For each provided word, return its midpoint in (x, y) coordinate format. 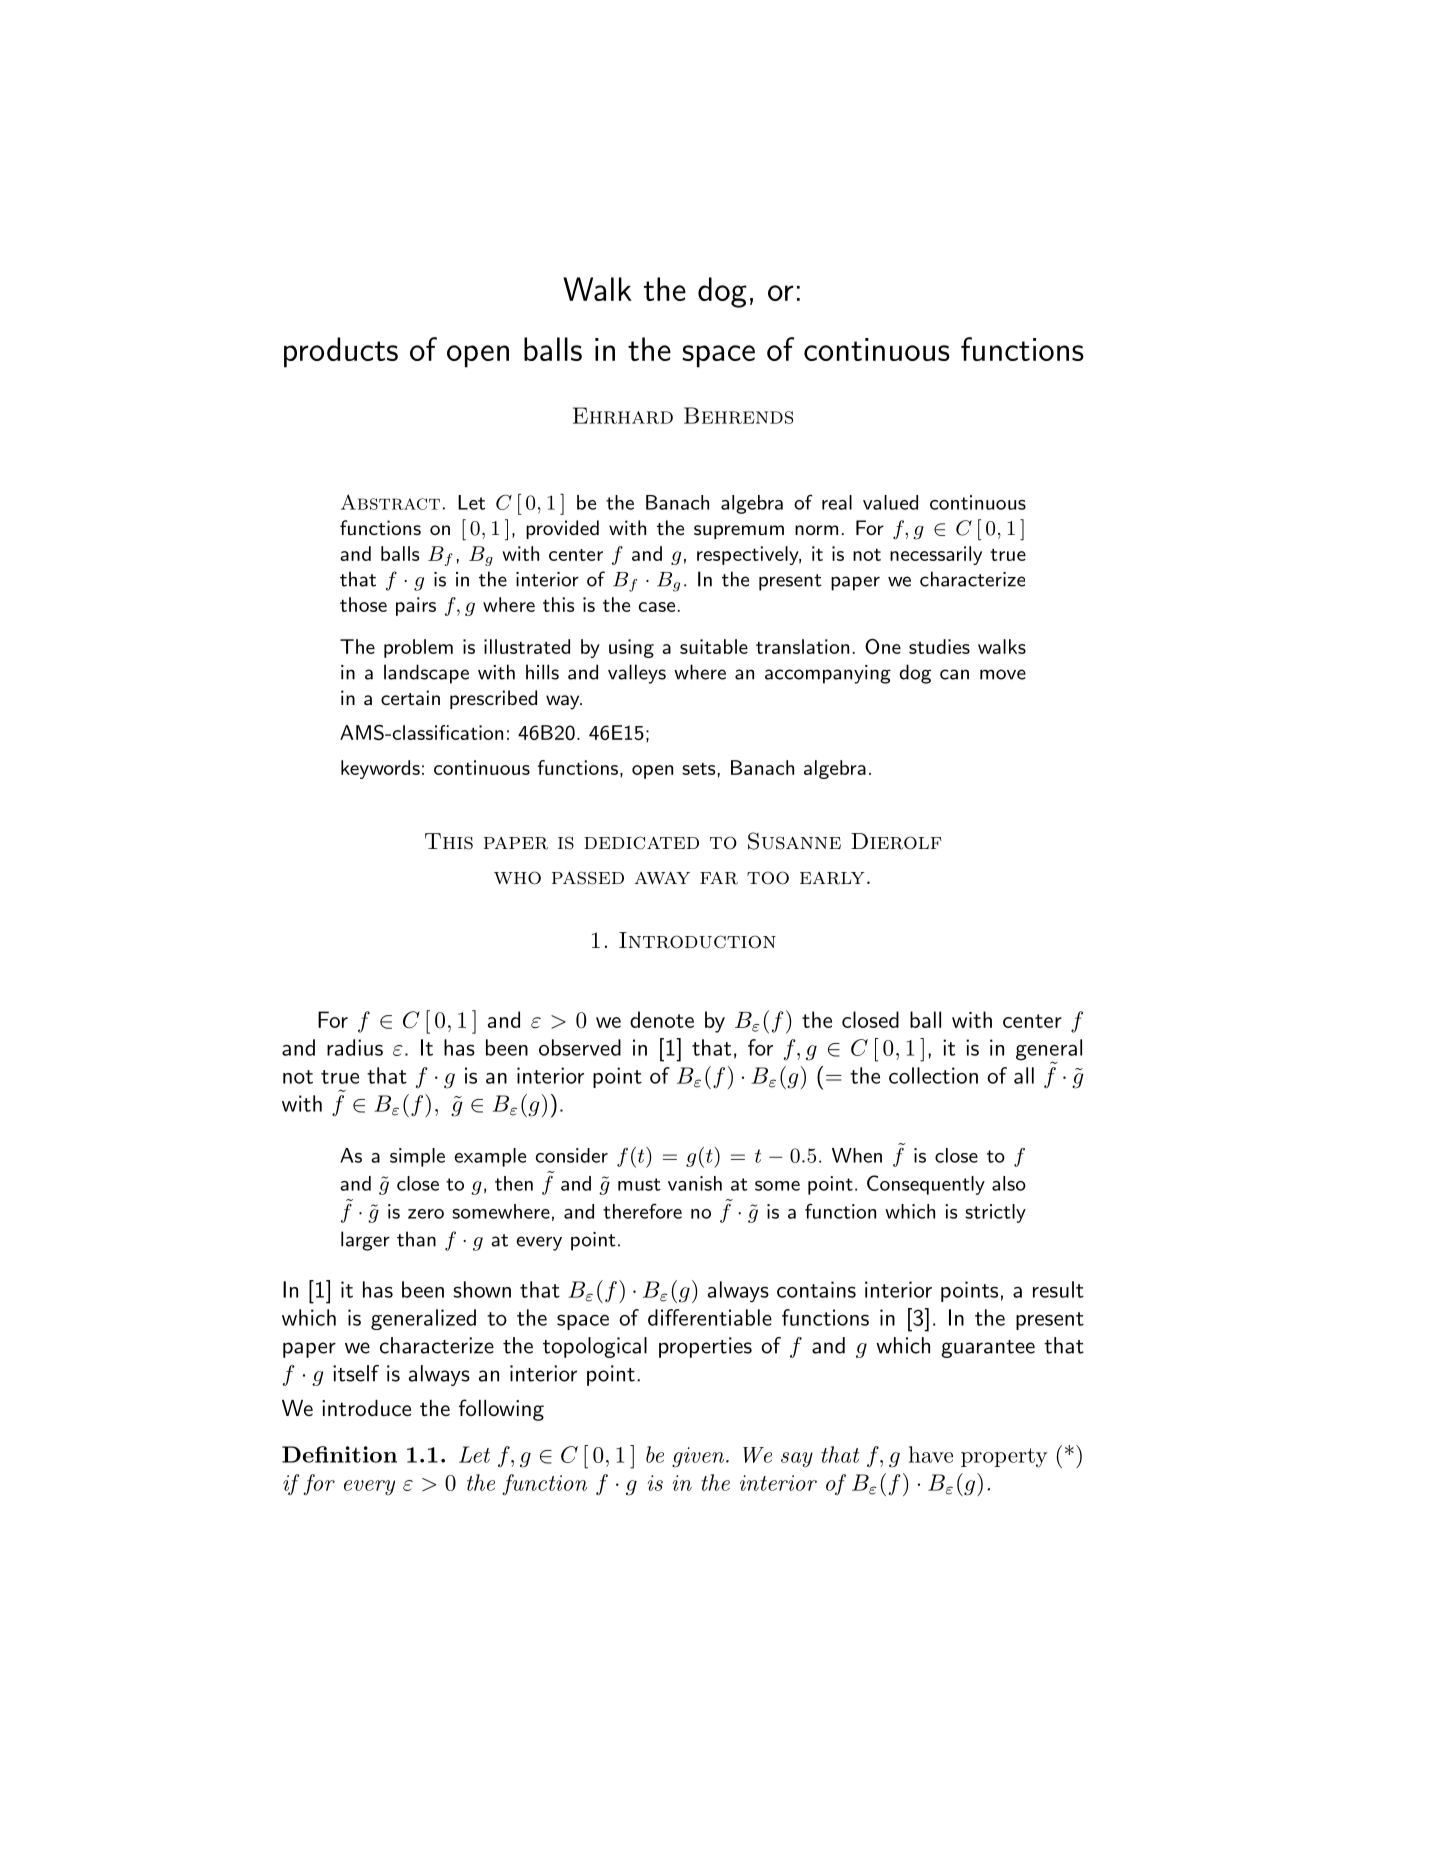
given (699, 1457)
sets (698, 768)
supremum (739, 532)
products (341, 352)
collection (933, 1075)
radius (355, 1047)
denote (662, 1019)
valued (890, 502)
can (954, 674)
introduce (366, 1408)
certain (410, 698)
